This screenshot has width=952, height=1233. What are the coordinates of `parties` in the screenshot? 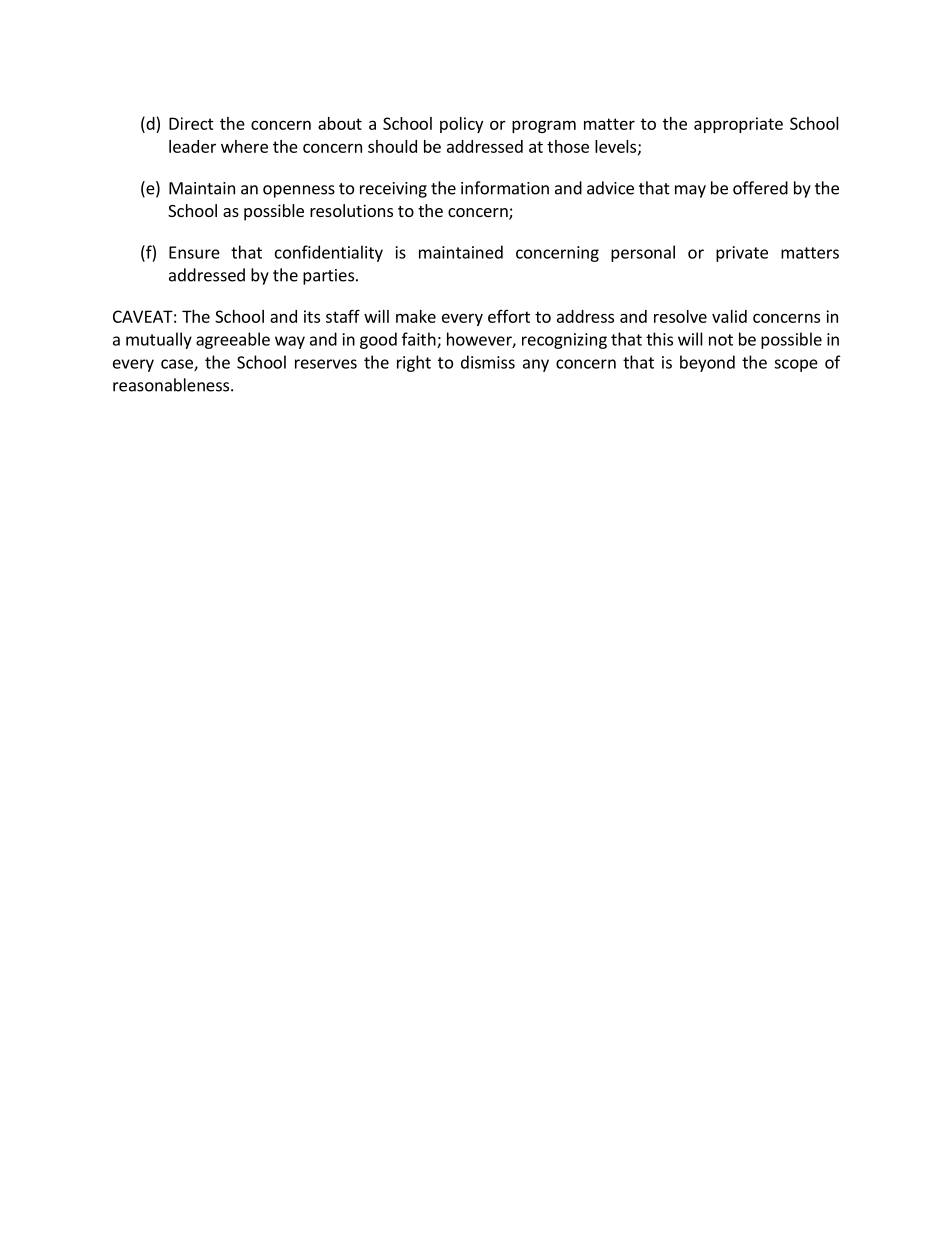 It's located at (328, 277).
